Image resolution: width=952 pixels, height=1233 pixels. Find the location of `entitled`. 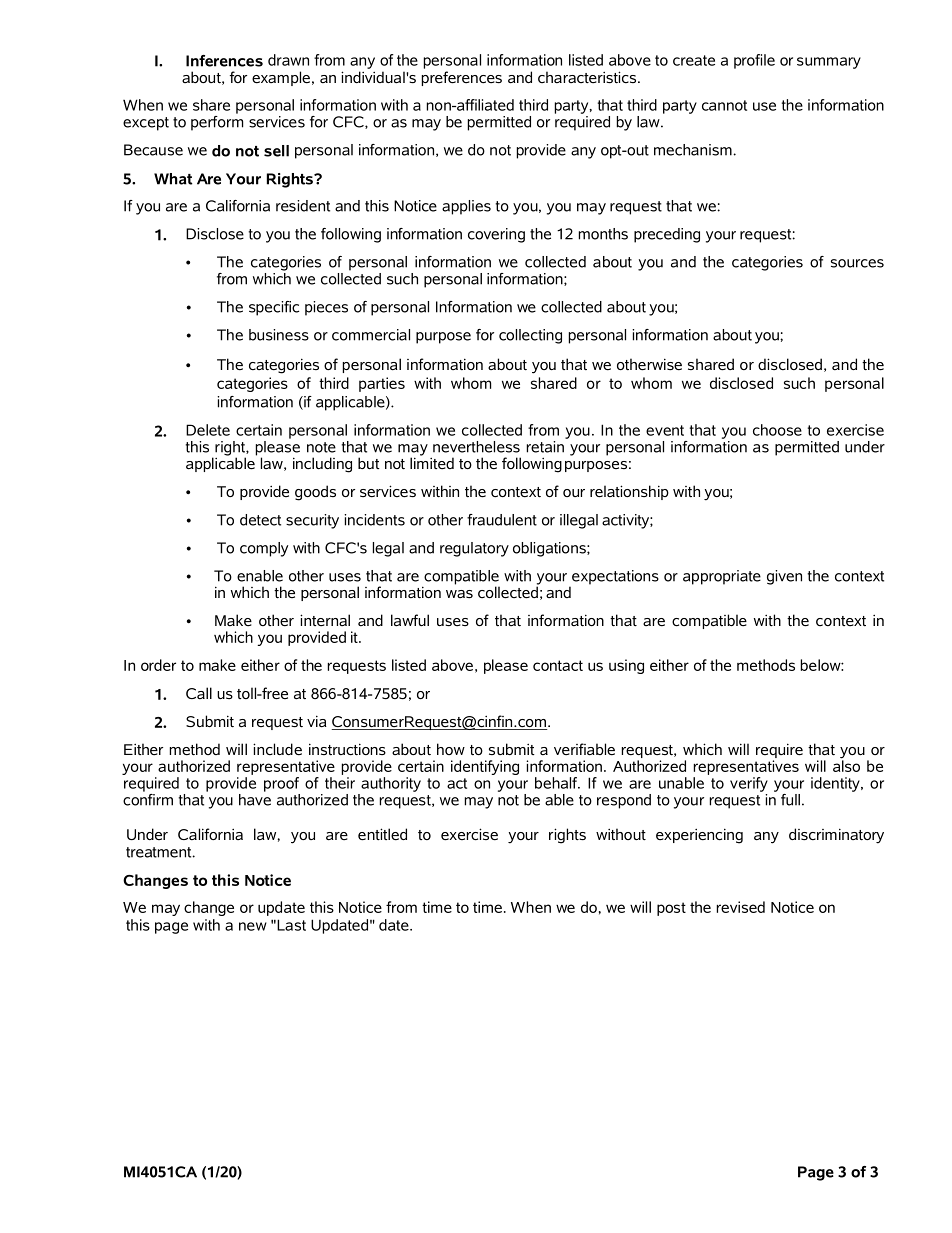

entitled is located at coordinates (382, 834).
